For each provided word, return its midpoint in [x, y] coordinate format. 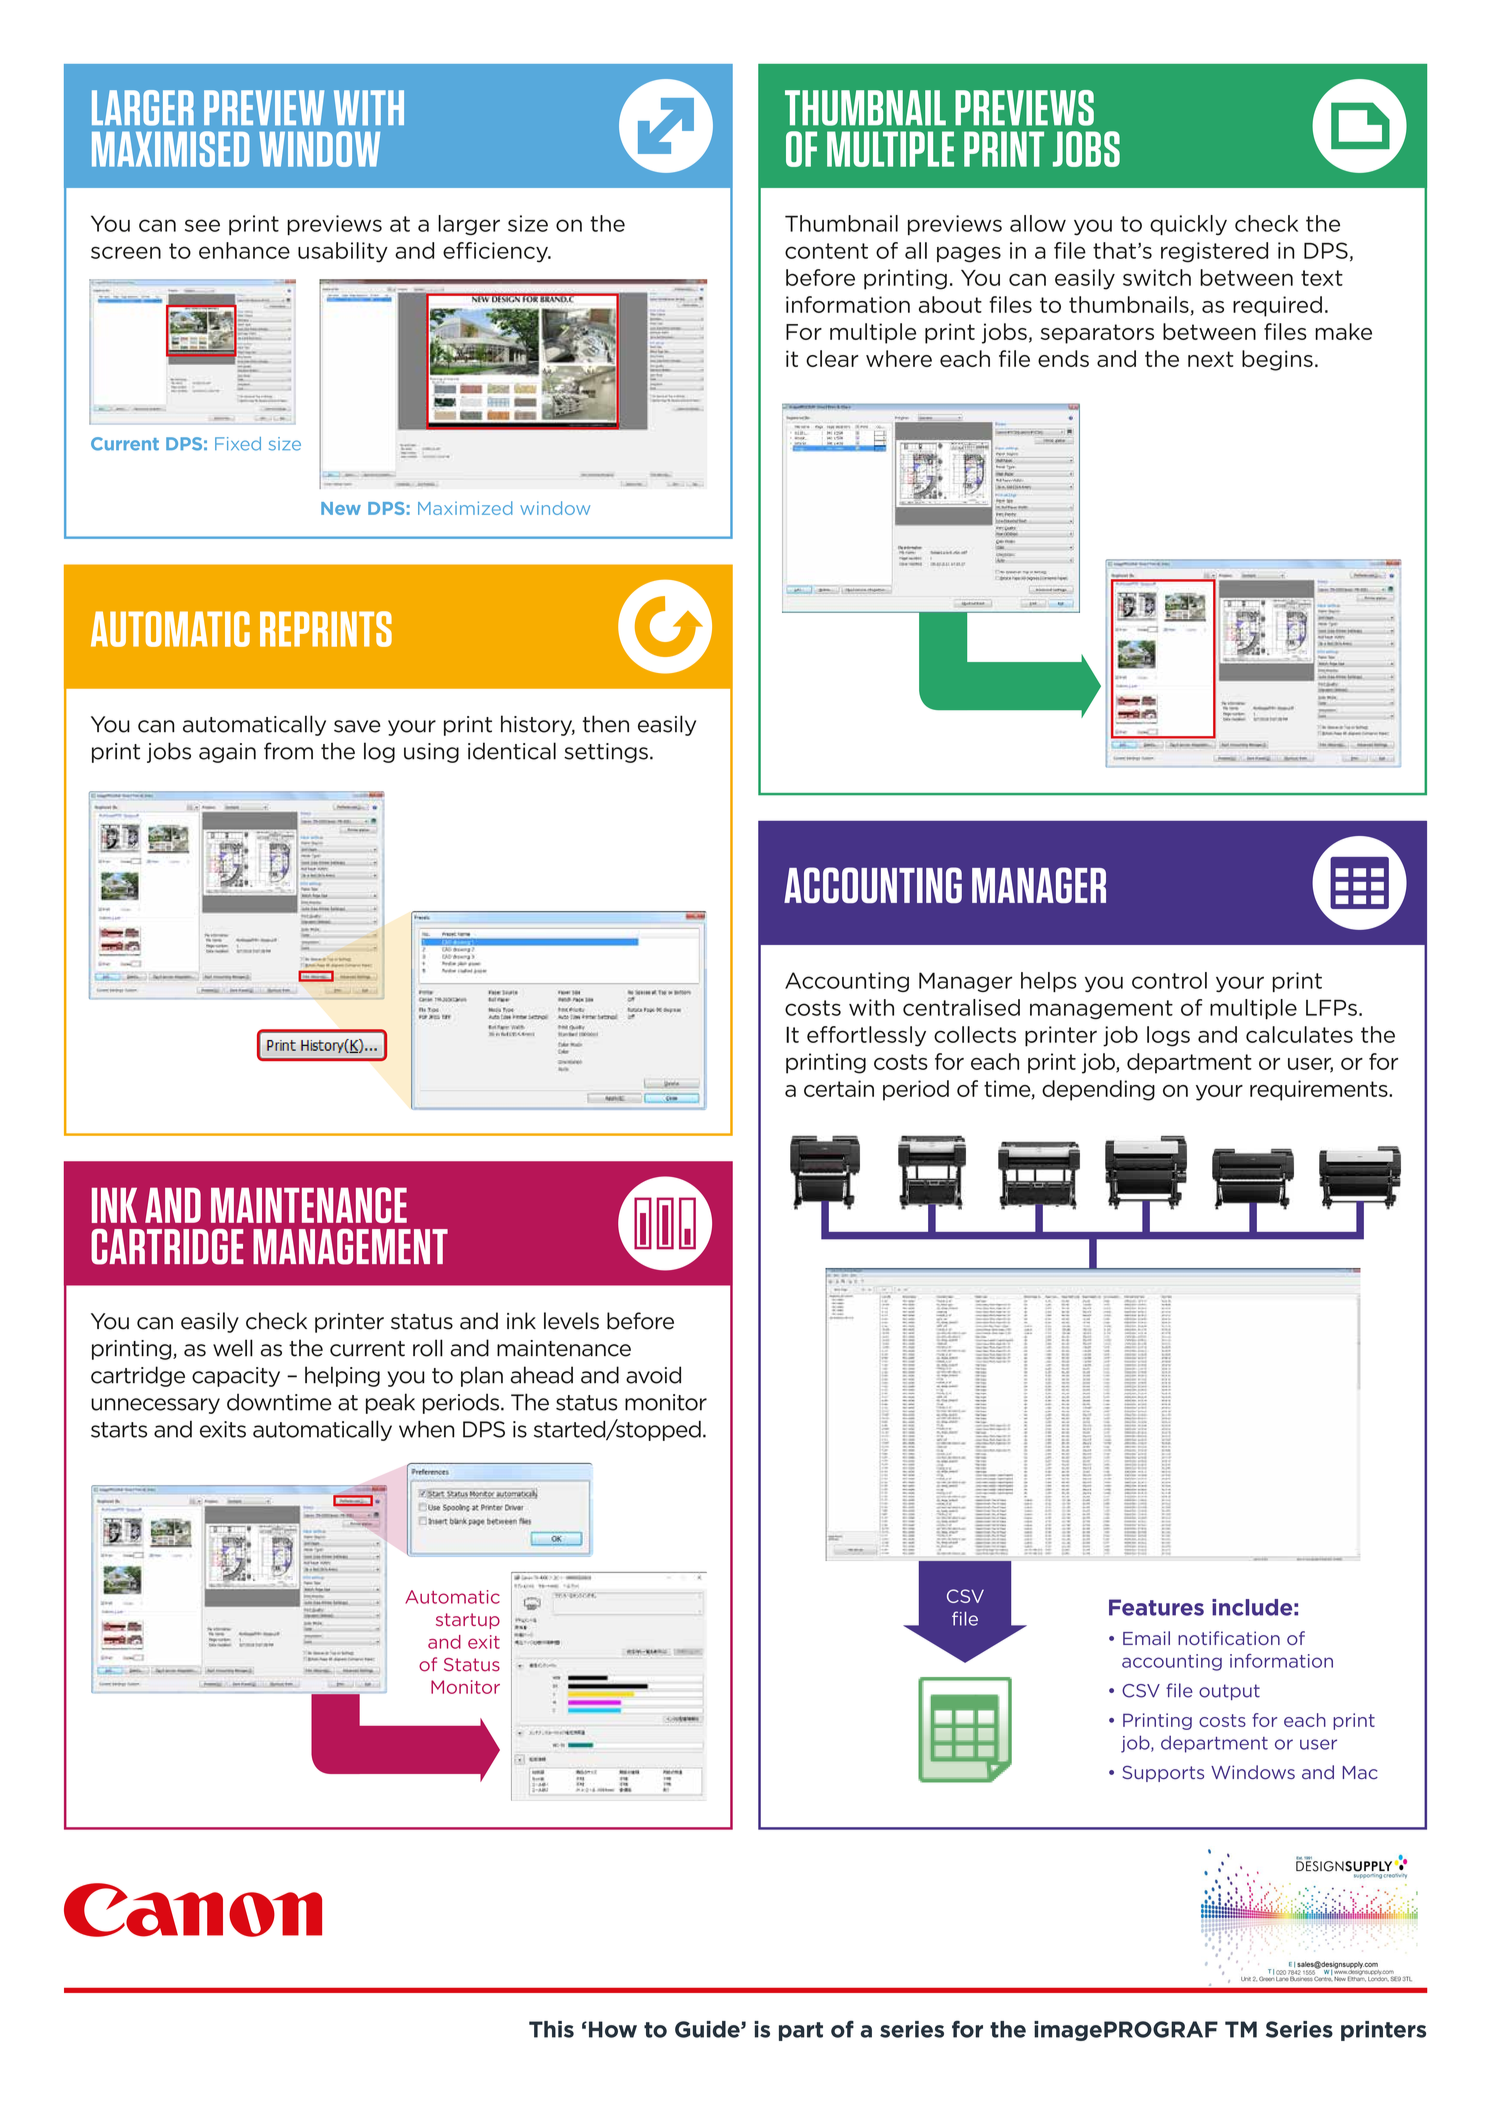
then [606, 724]
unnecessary [155, 1406]
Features [1156, 1607]
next [1210, 359]
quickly [1188, 225]
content [826, 251]
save [357, 726]
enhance [244, 250]
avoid [653, 1375]
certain [839, 1088]
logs [1168, 1036]
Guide [708, 2029]
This [551, 2029]
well [233, 1348]
